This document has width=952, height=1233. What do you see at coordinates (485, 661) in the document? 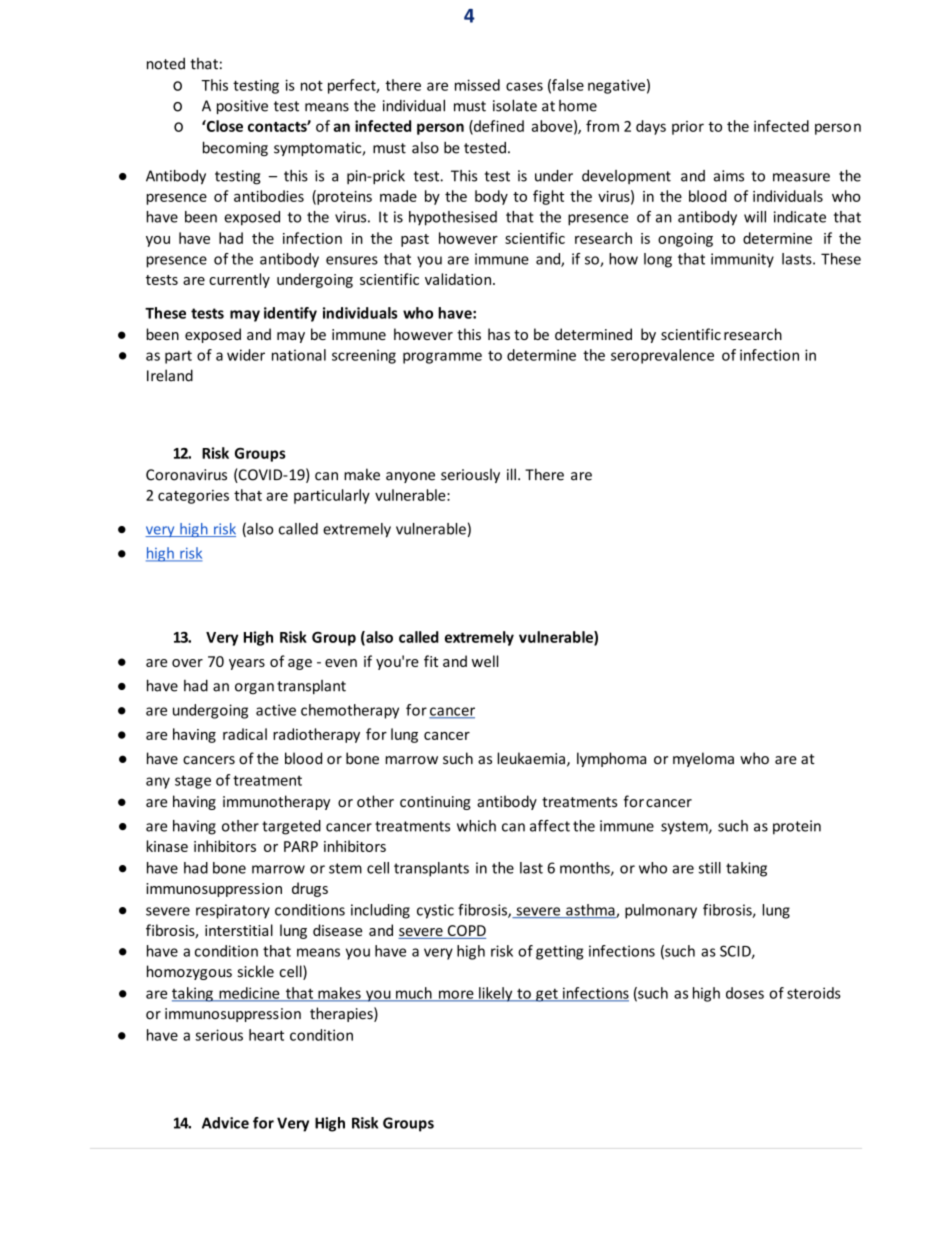
I see `well` at bounding box center [485, 661].
